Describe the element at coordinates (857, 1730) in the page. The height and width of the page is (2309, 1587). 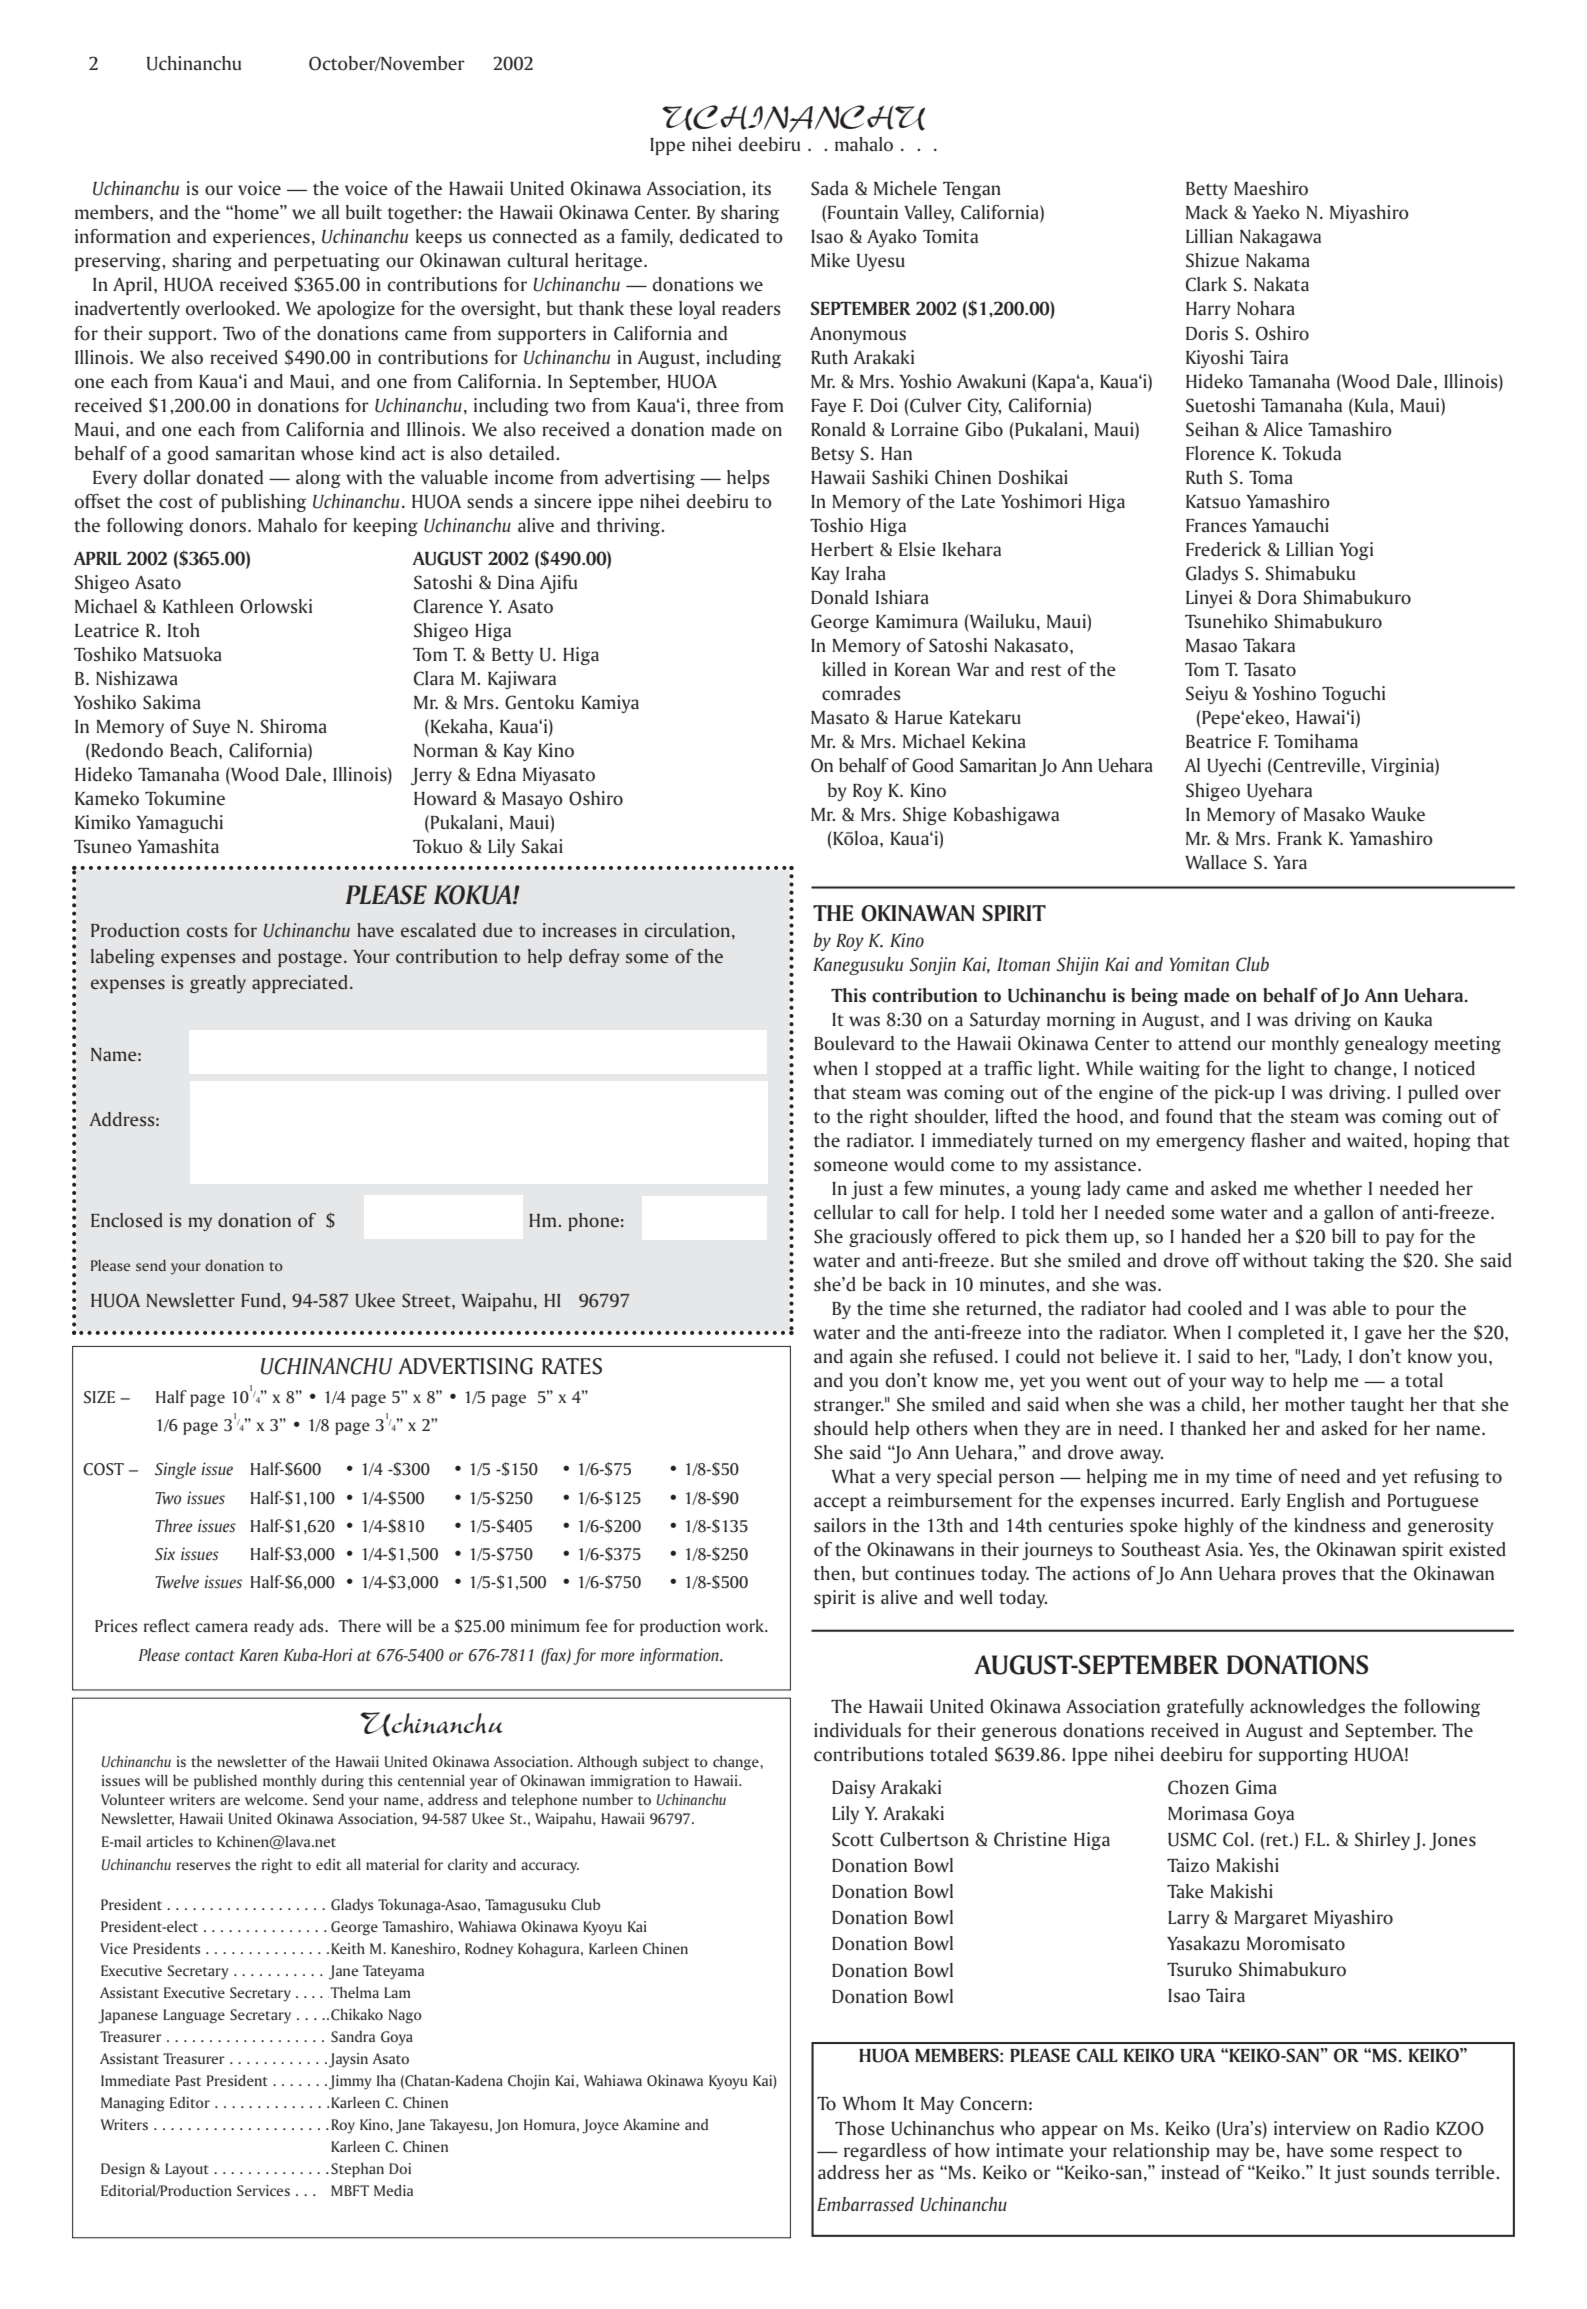
I see `individuals` at that location.
